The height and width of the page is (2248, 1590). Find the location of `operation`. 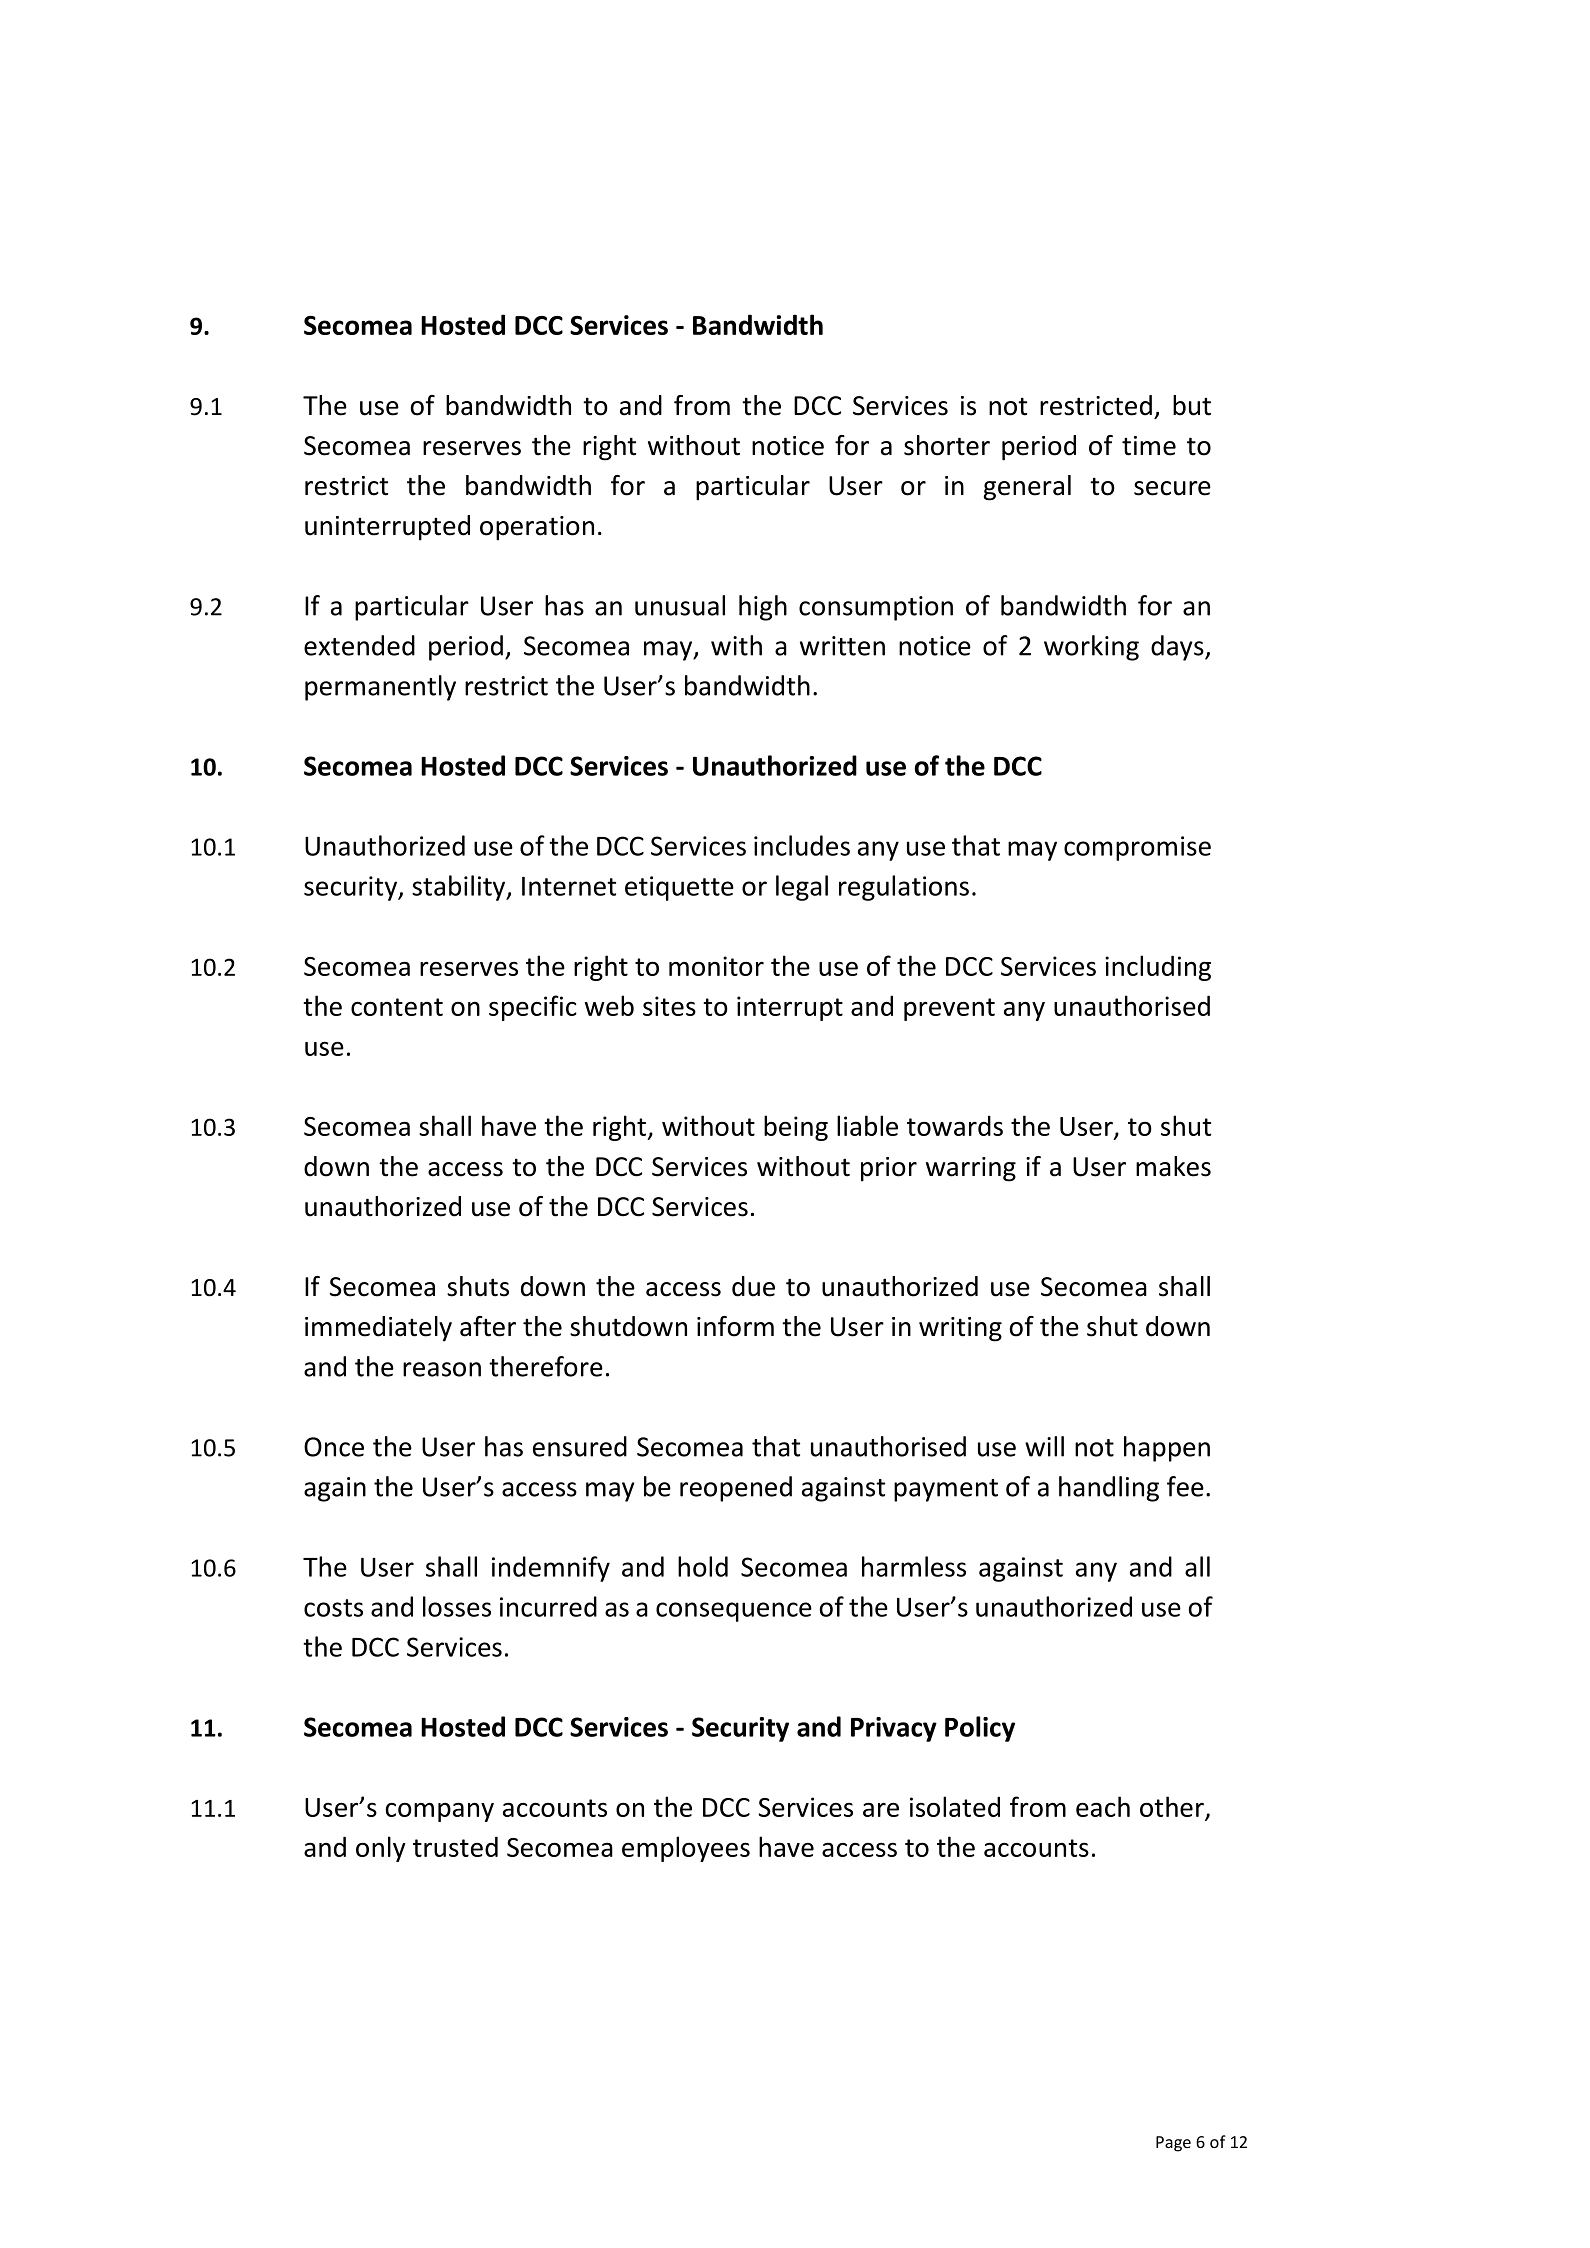

operation is located at coordinates (537, 528).
